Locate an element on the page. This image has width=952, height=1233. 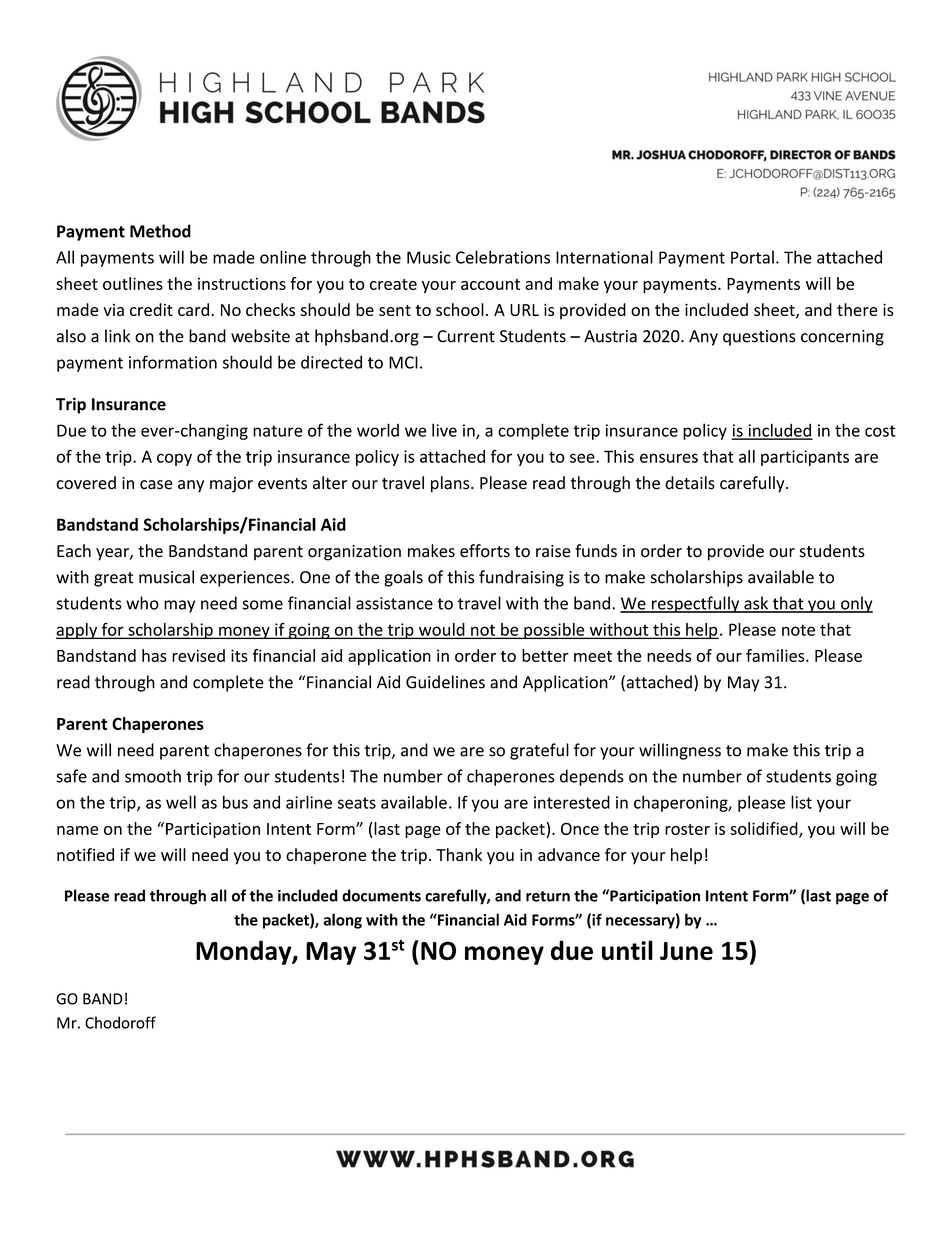
has is located at coordinates (154, 655).
